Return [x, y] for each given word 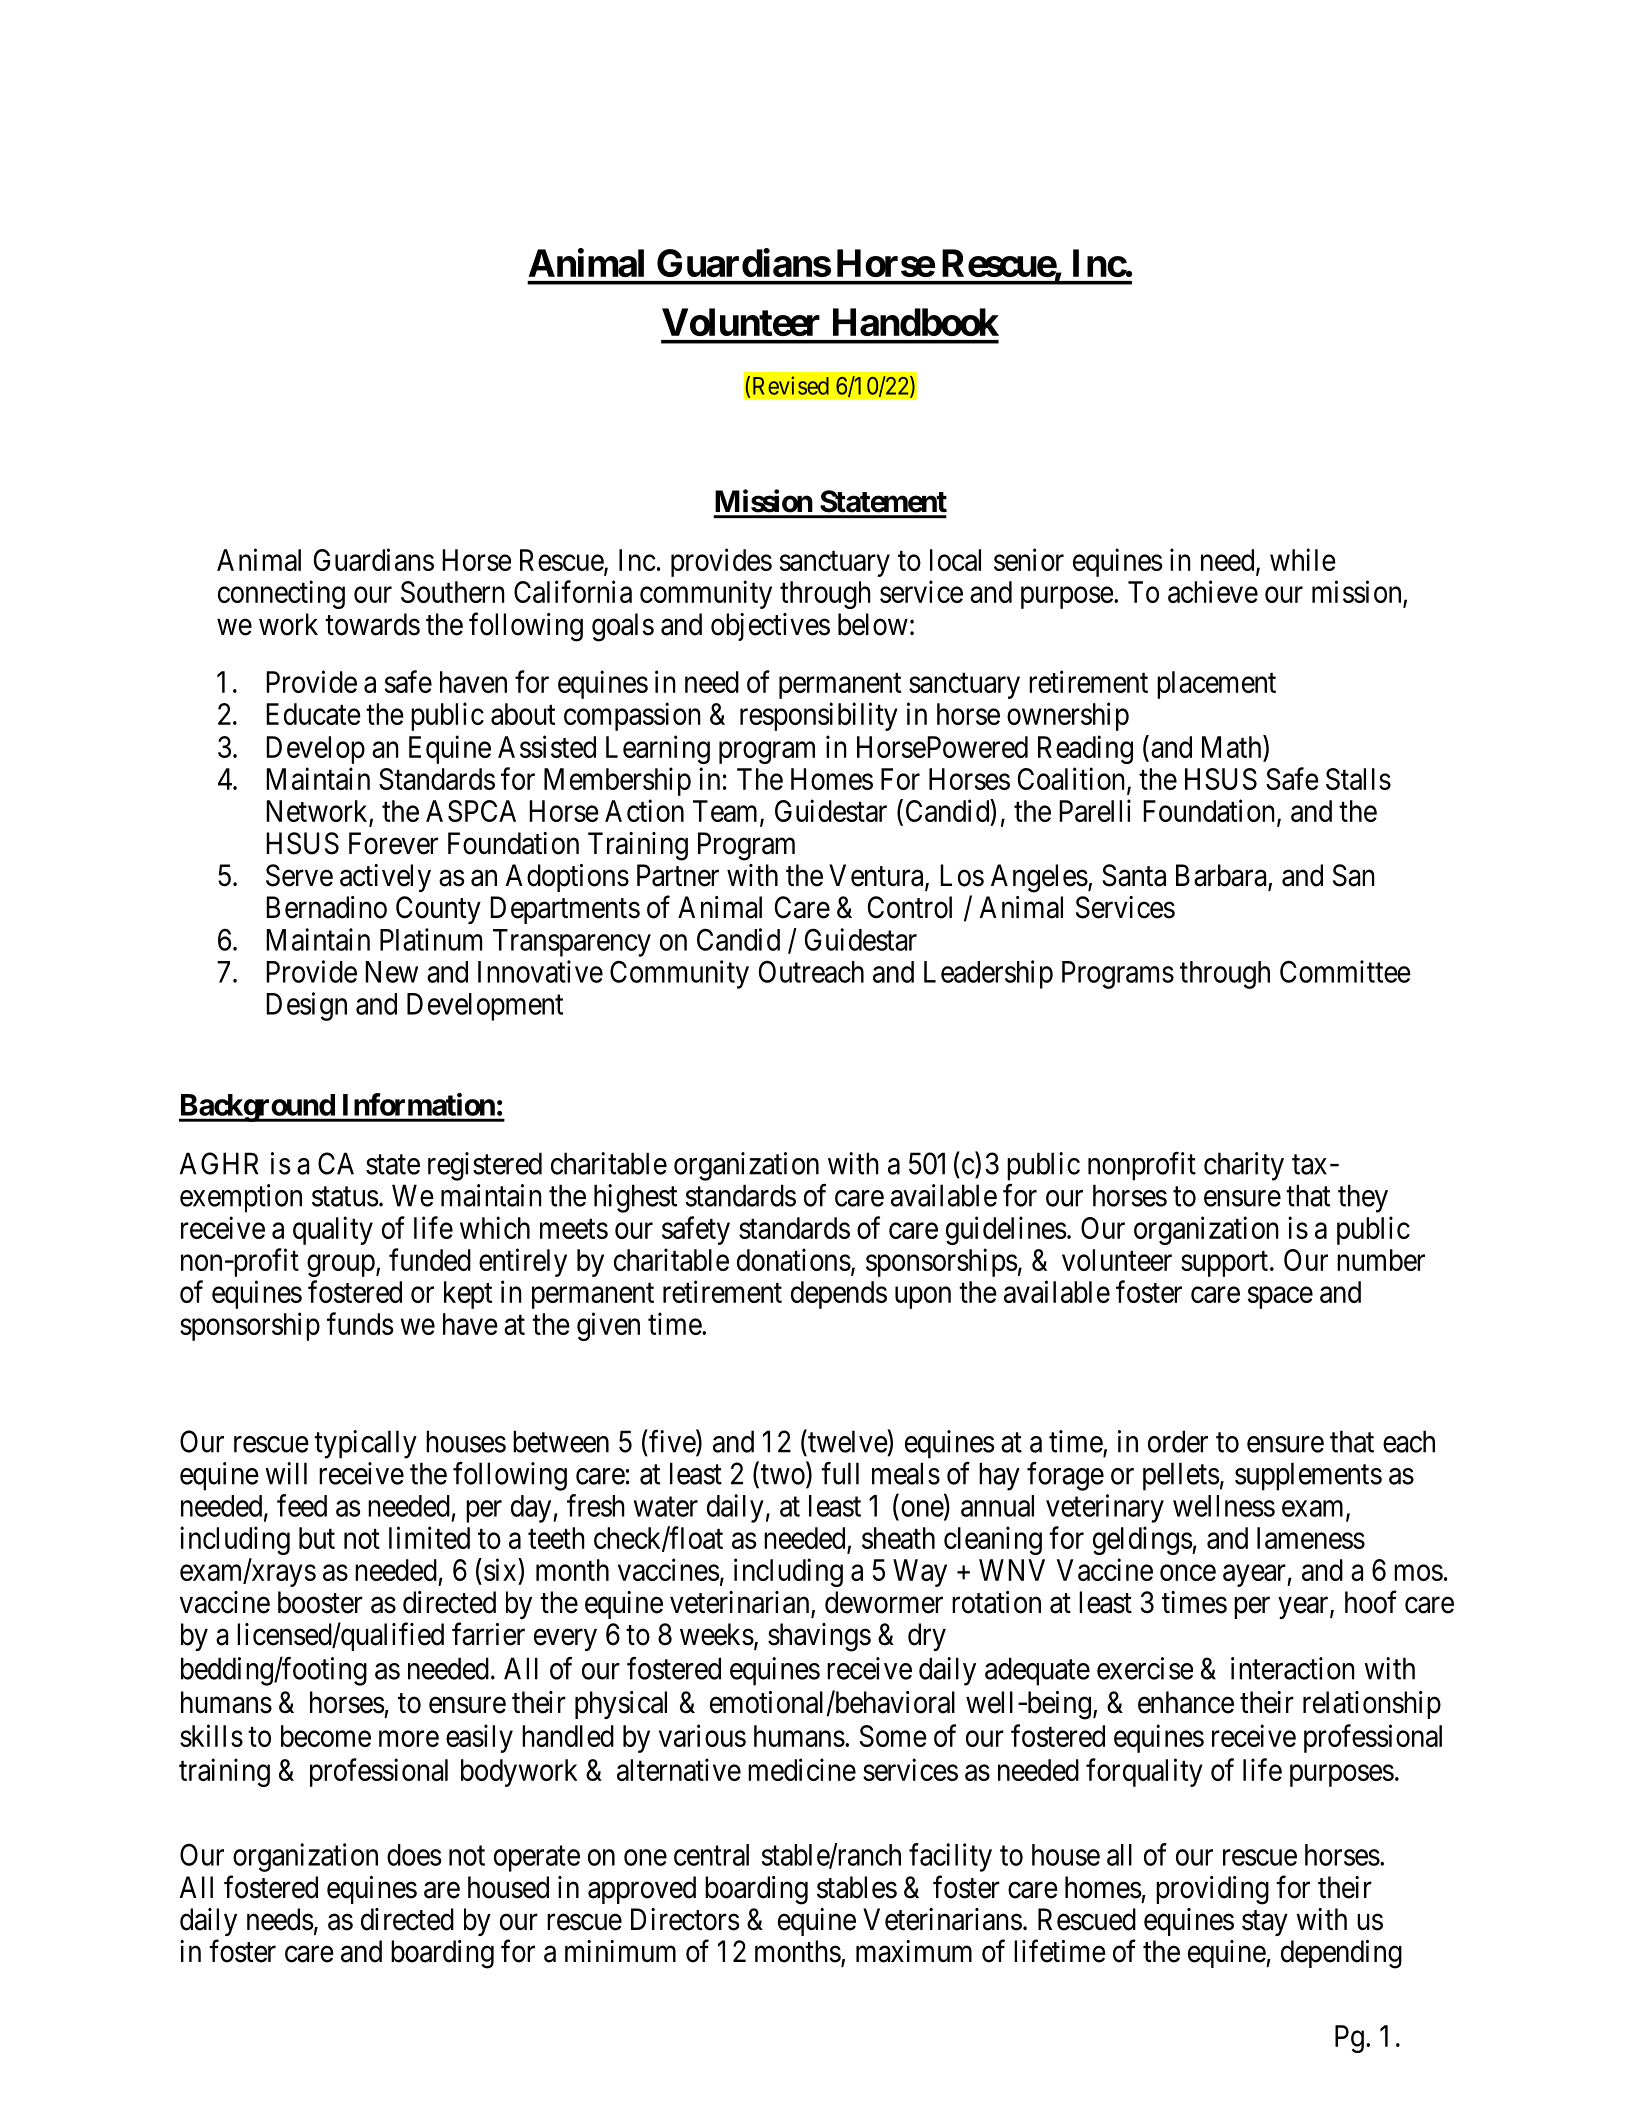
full [840, 1473]
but [317, 1538]
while [1303, 559]
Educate [313, 714]
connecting [281, 594]
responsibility [819, 716]
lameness [1311, 1538]
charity [1244, 1166]
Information [419, 1104]
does [414, 1855]
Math [1233, 746]
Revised [791, 385]
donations [794, 1259]
